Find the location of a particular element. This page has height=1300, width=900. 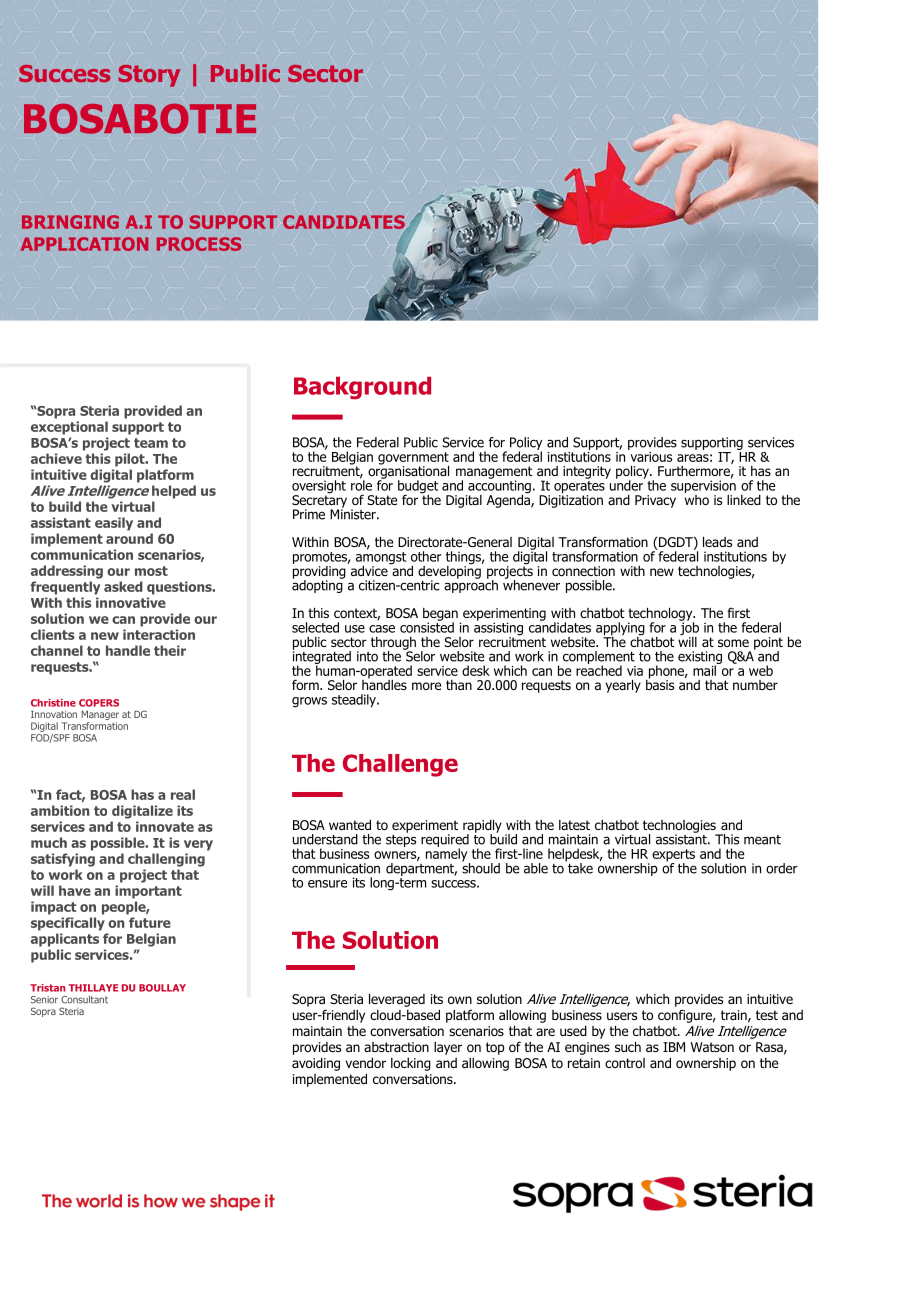

most is located at coordinates (151, 571).
